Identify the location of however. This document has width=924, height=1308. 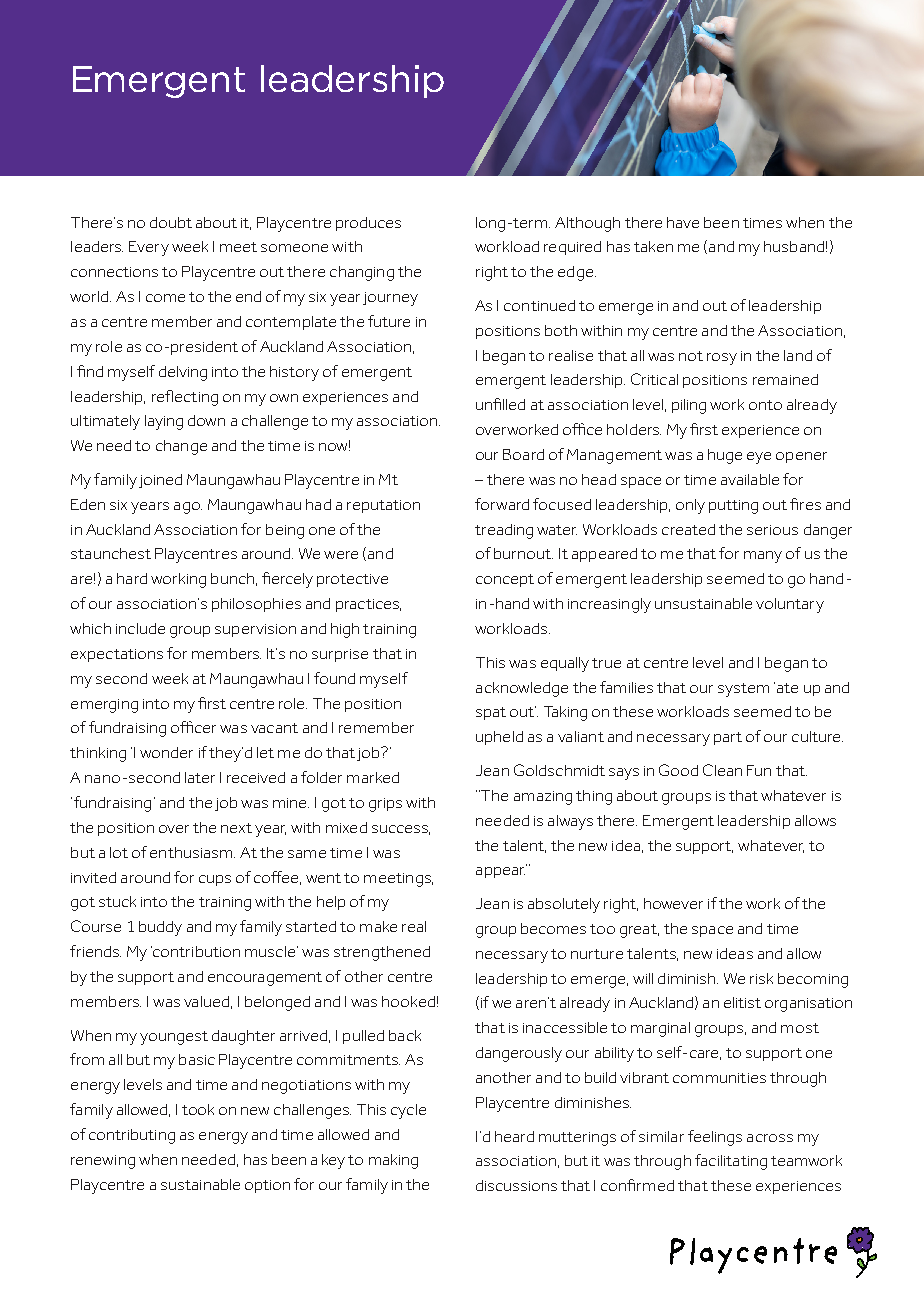
(673, 903).
